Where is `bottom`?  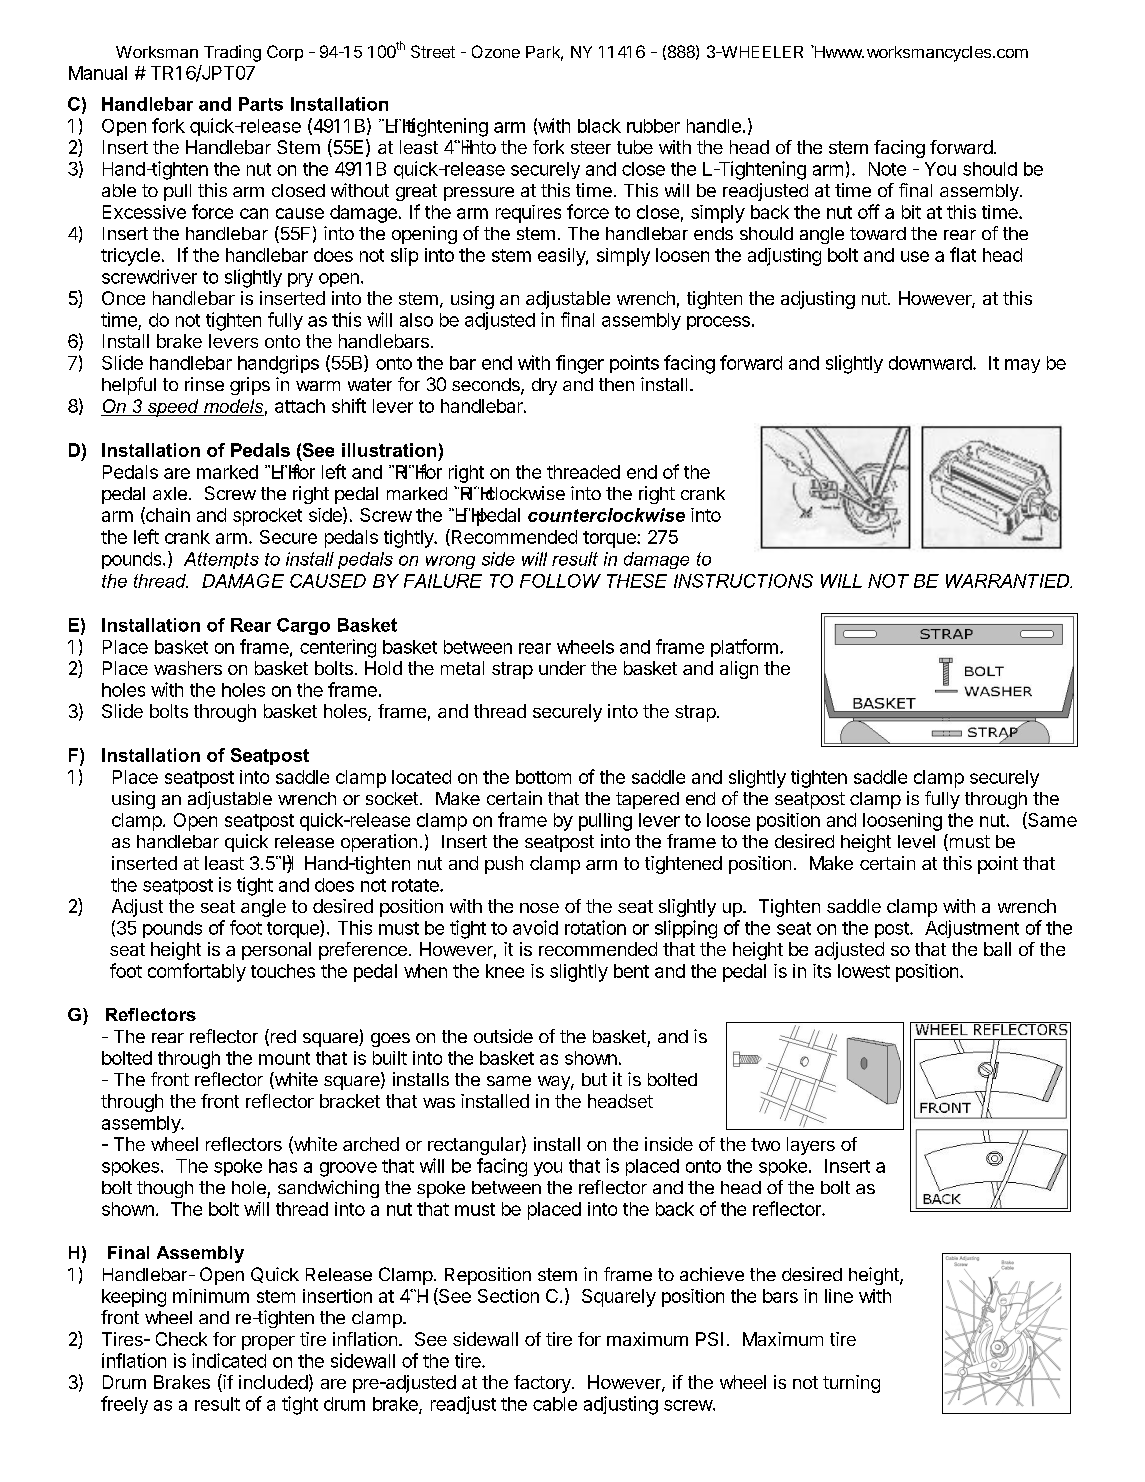
bottom is located at coordinates (543, 777).
